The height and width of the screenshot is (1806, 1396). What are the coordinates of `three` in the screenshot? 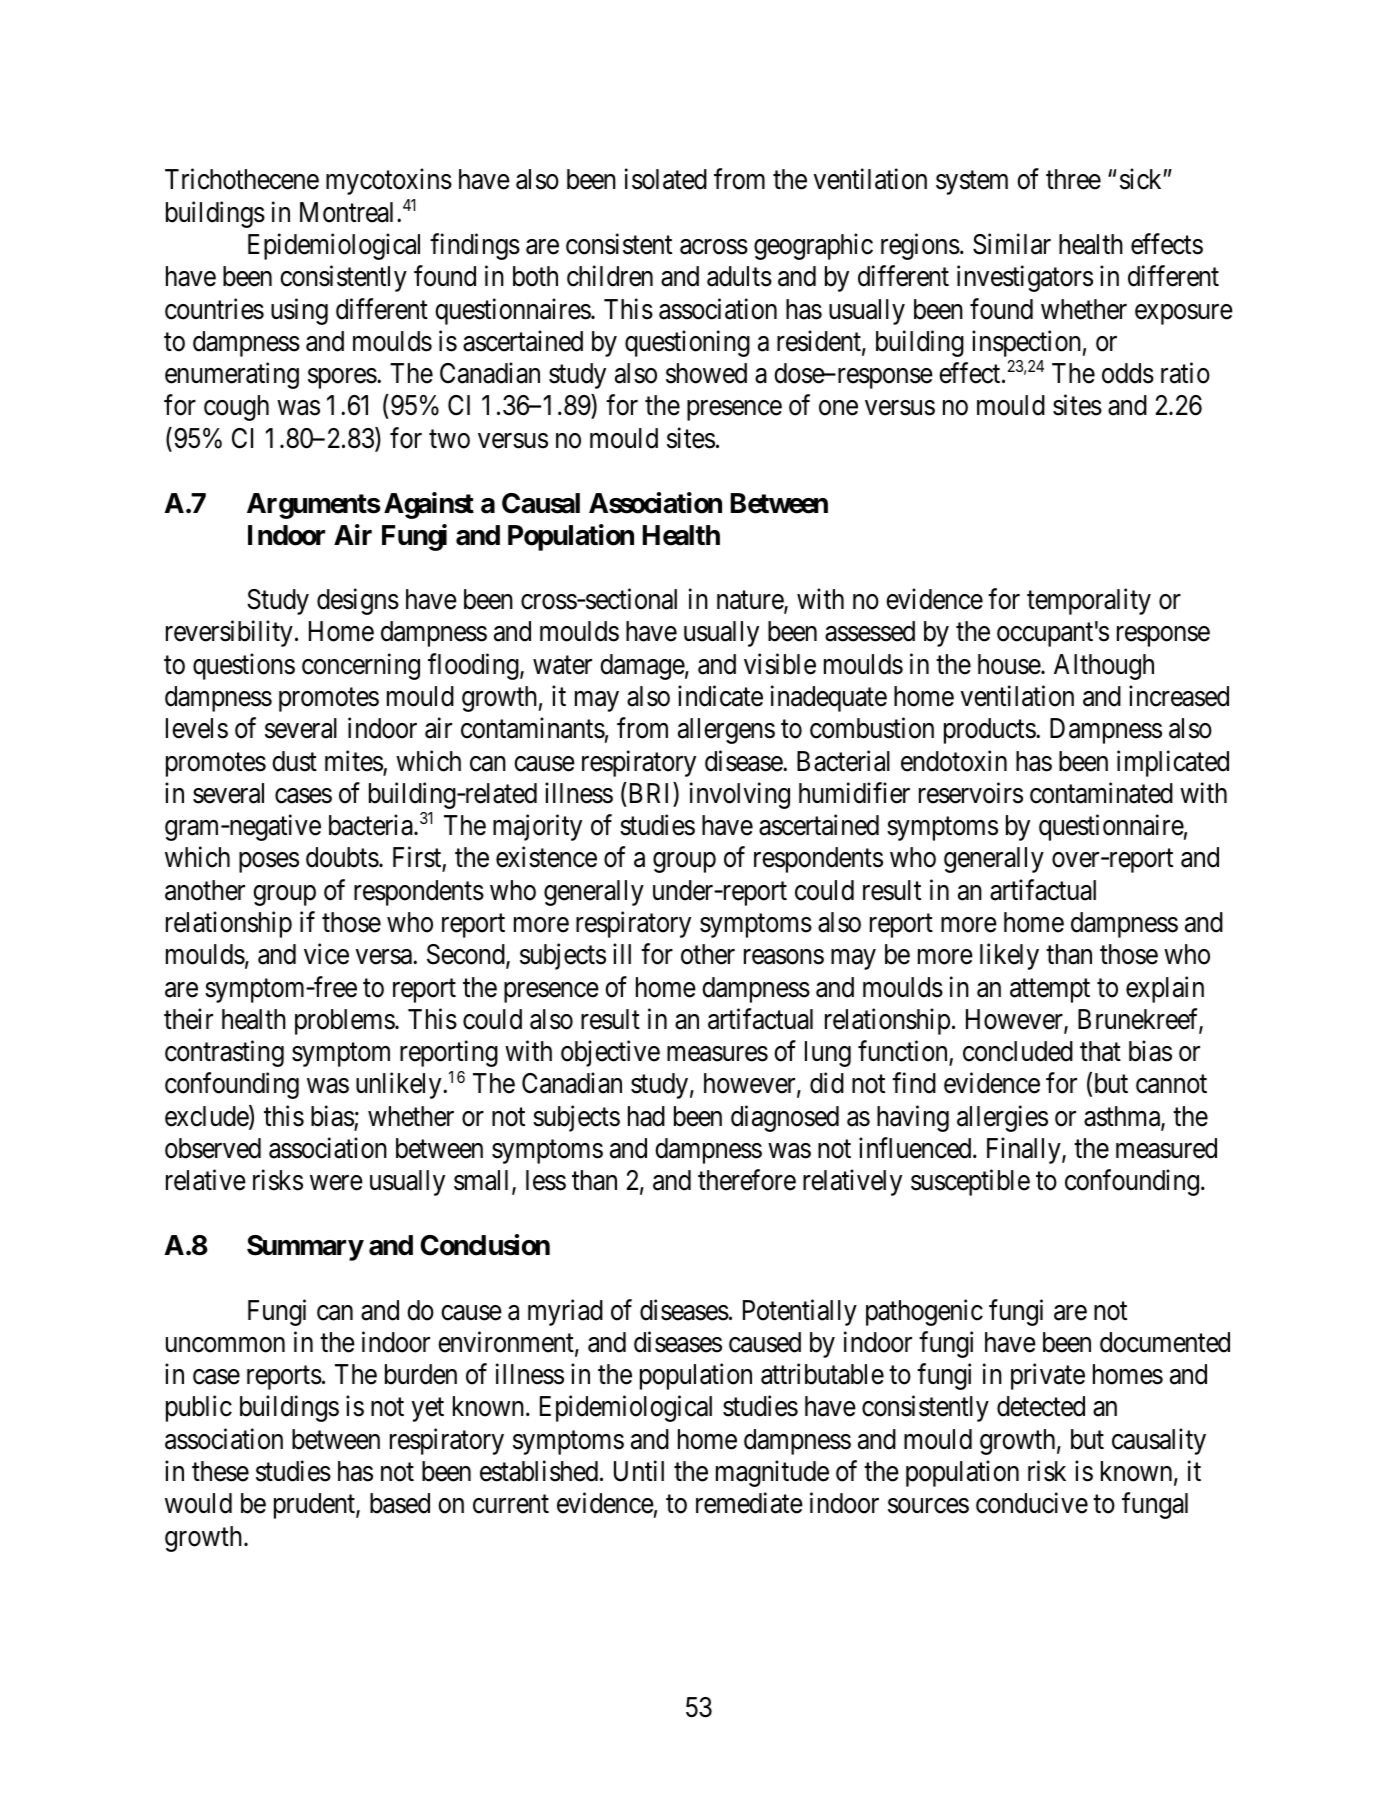 It's located at (1073, 179).
